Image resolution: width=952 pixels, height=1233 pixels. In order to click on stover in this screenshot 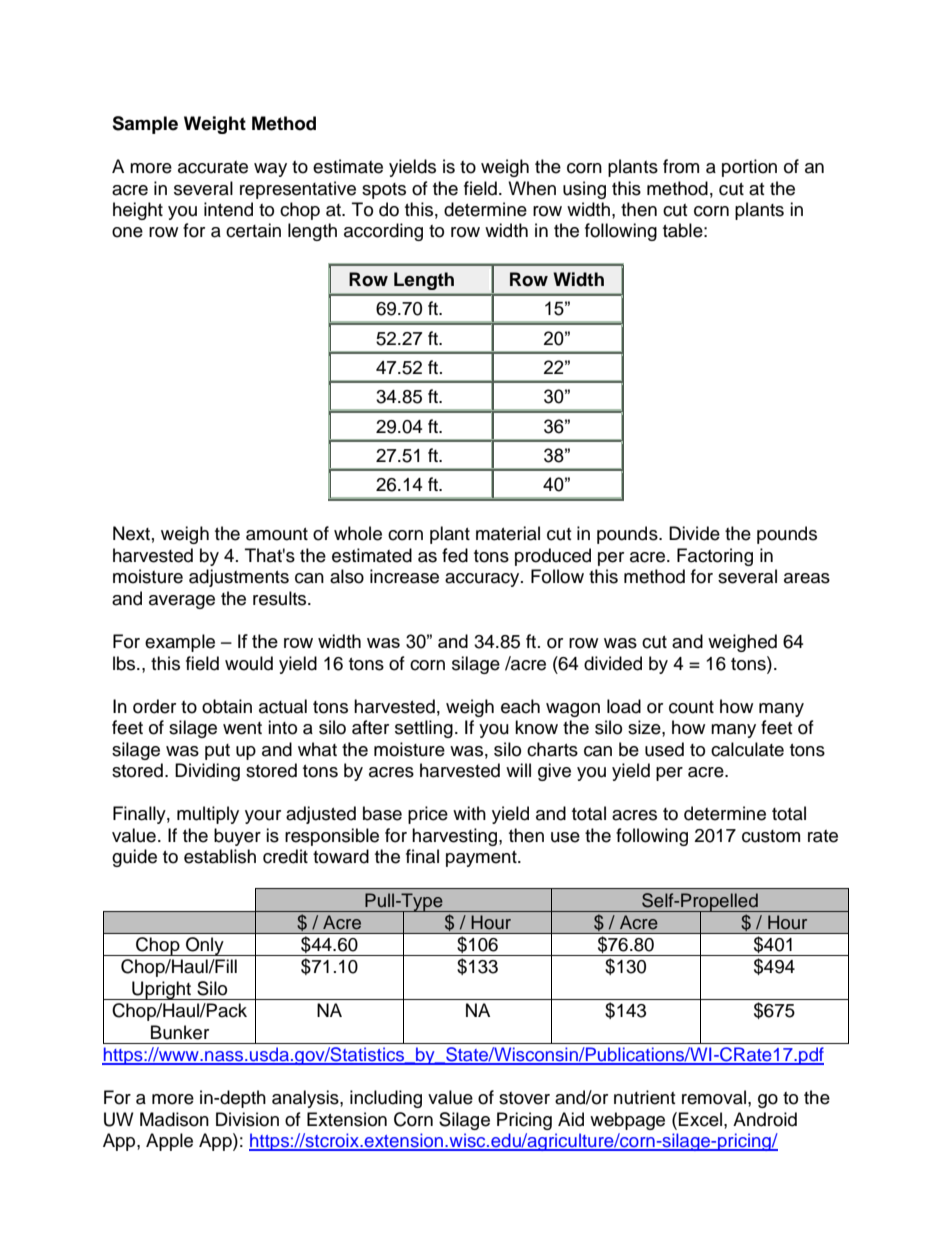, I will do `click(524, 1098)`.
